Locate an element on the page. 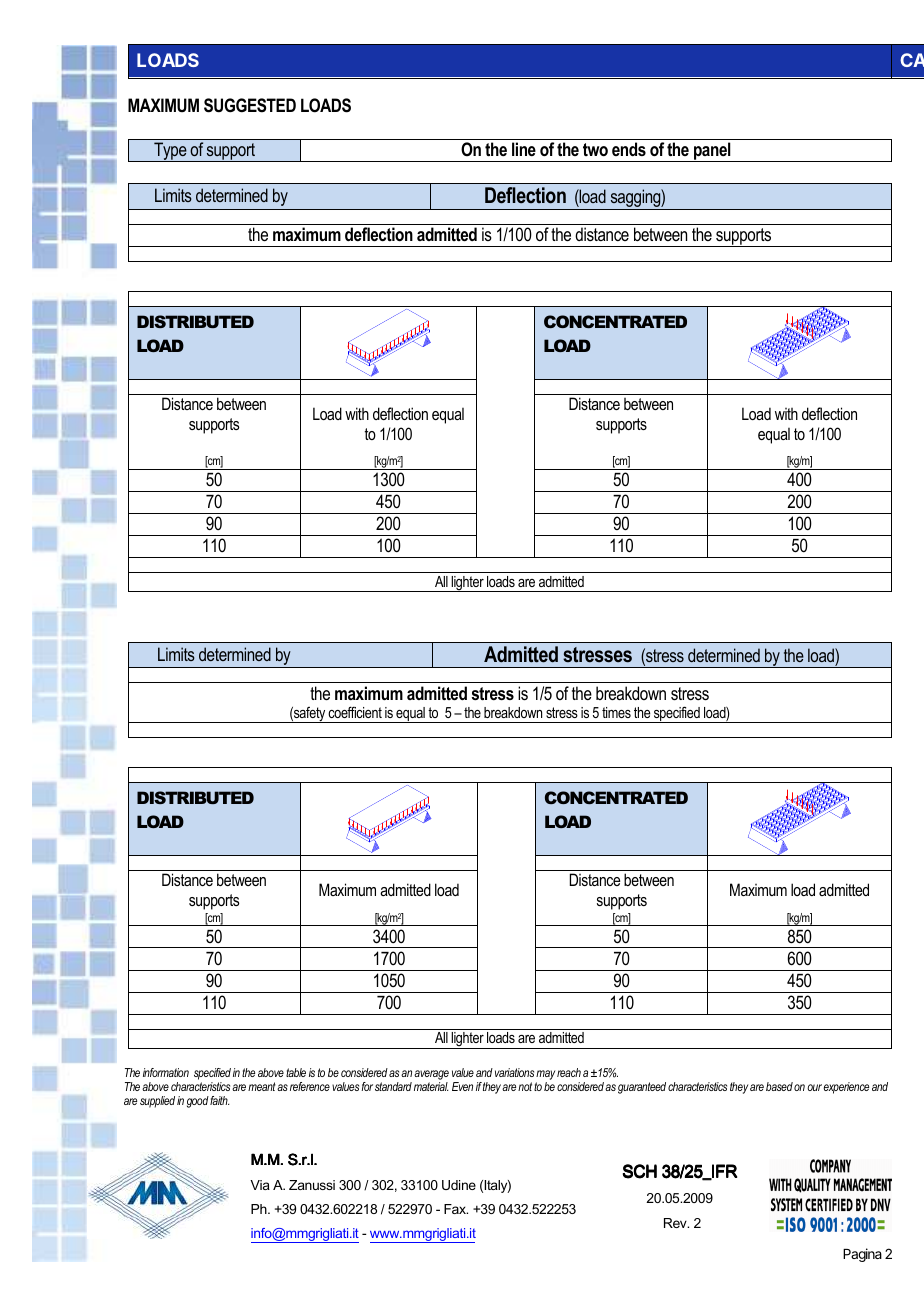  times is located at coordinates (616, 712).
